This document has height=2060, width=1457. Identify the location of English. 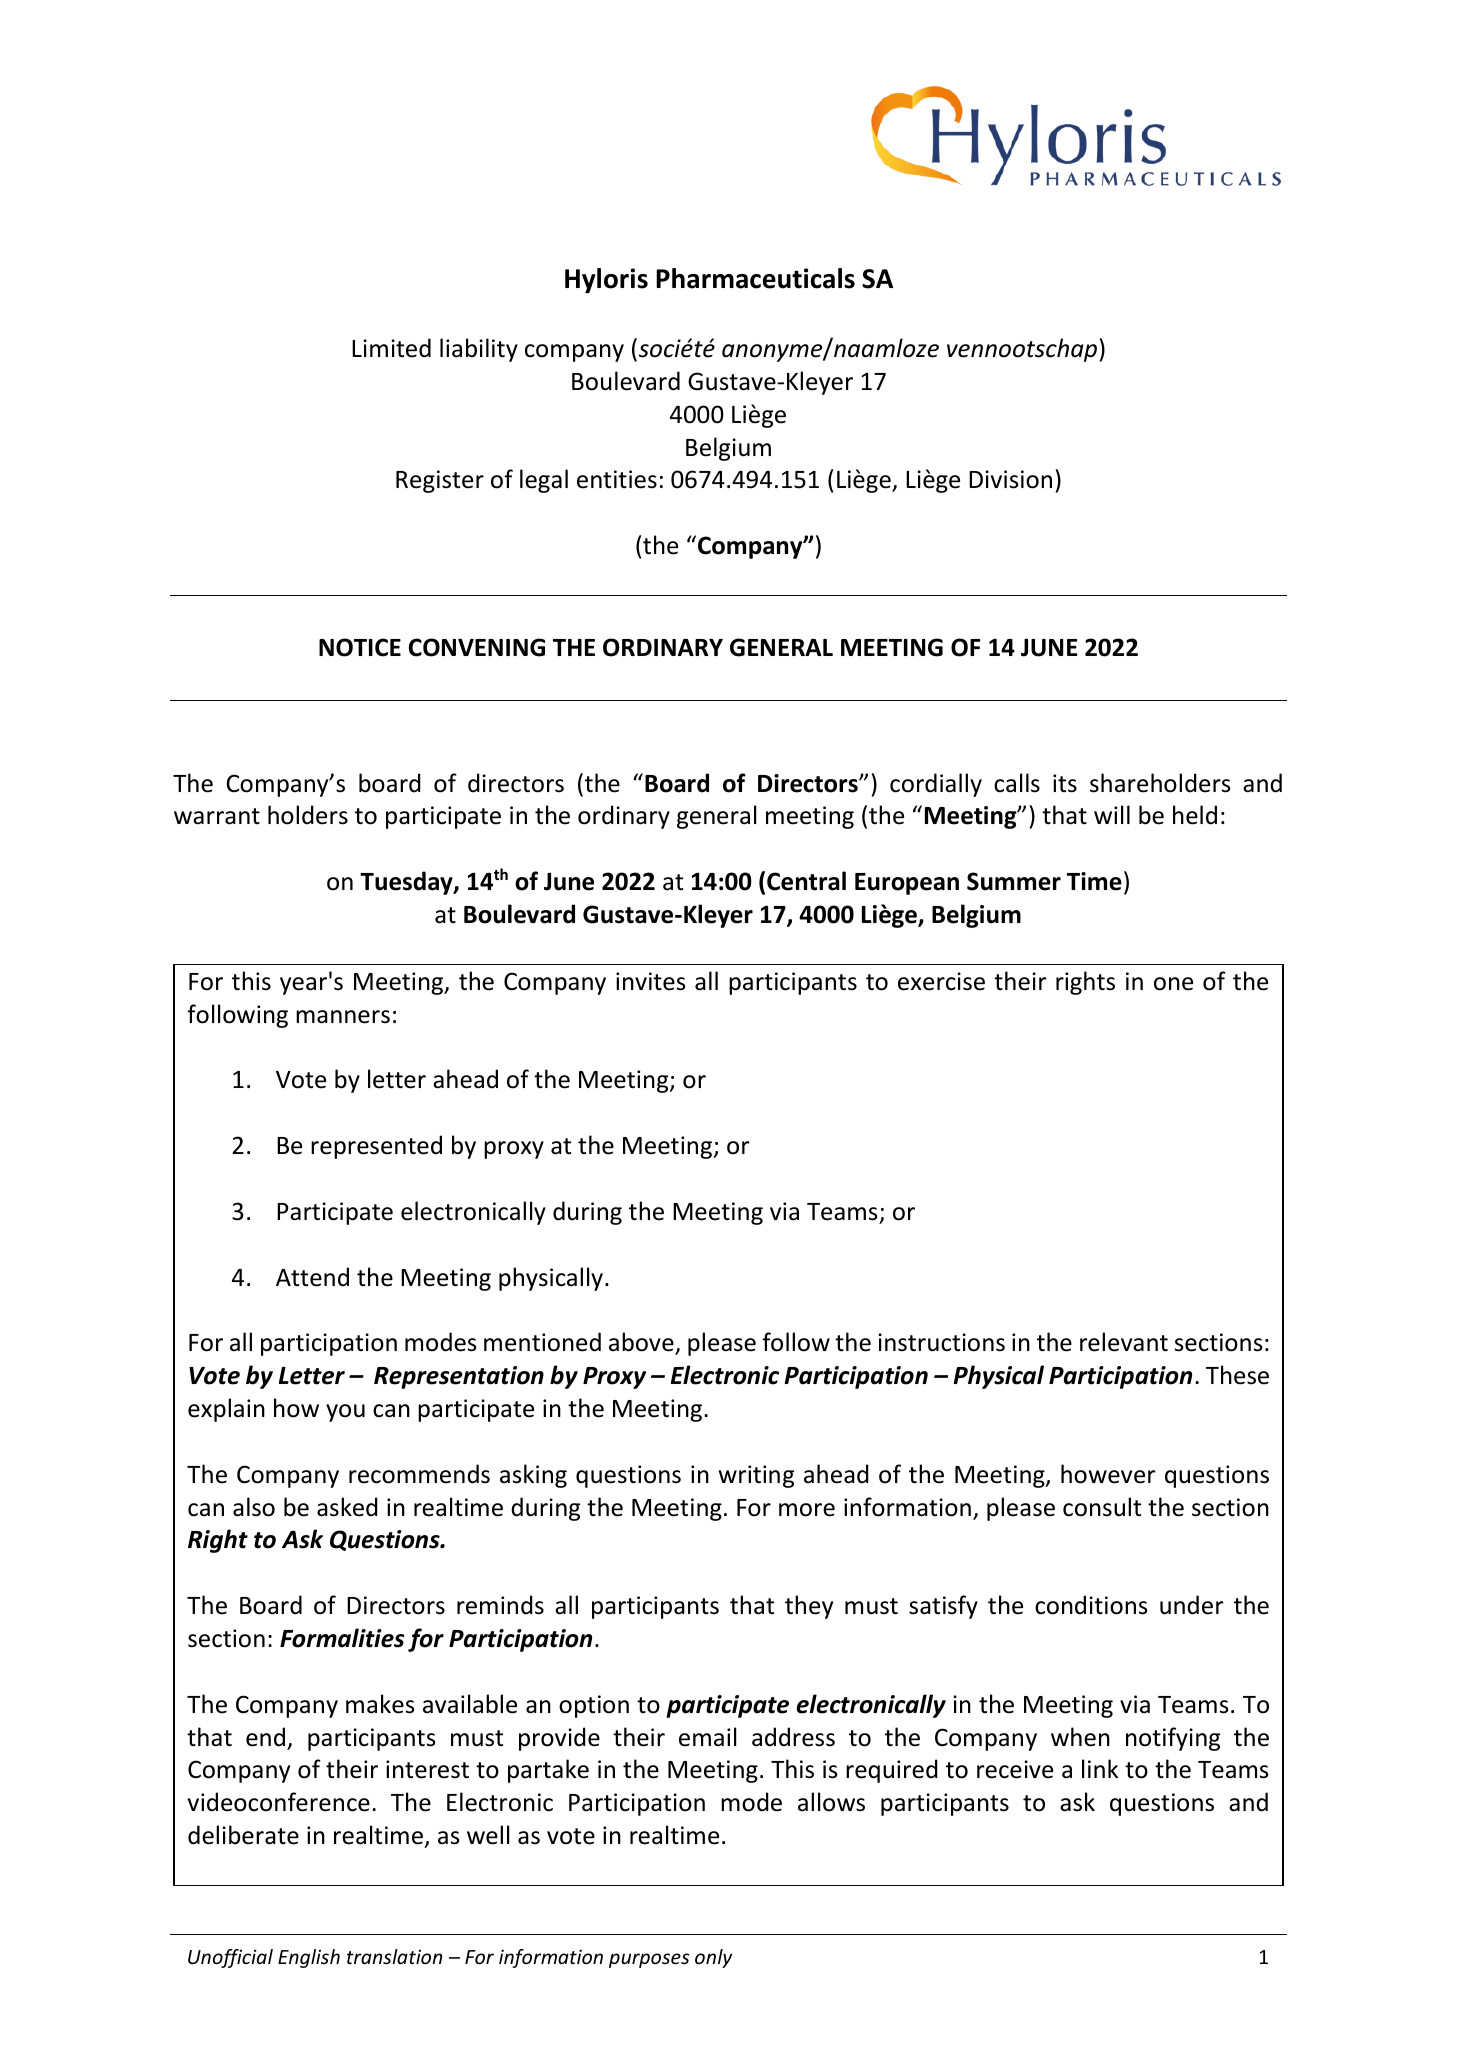
(309, 1958).
